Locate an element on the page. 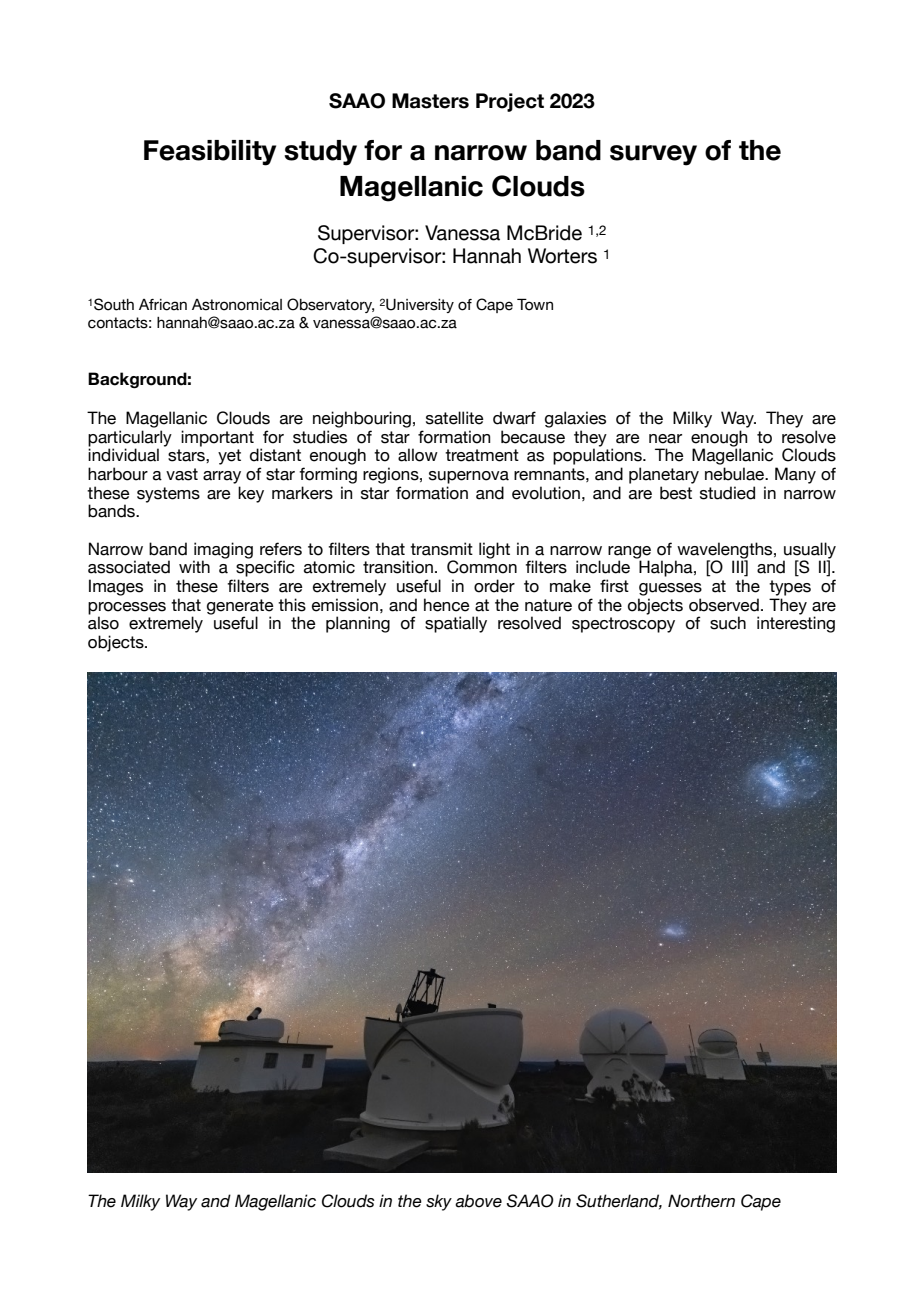  Northern is located at coordinates (701, 1201).
